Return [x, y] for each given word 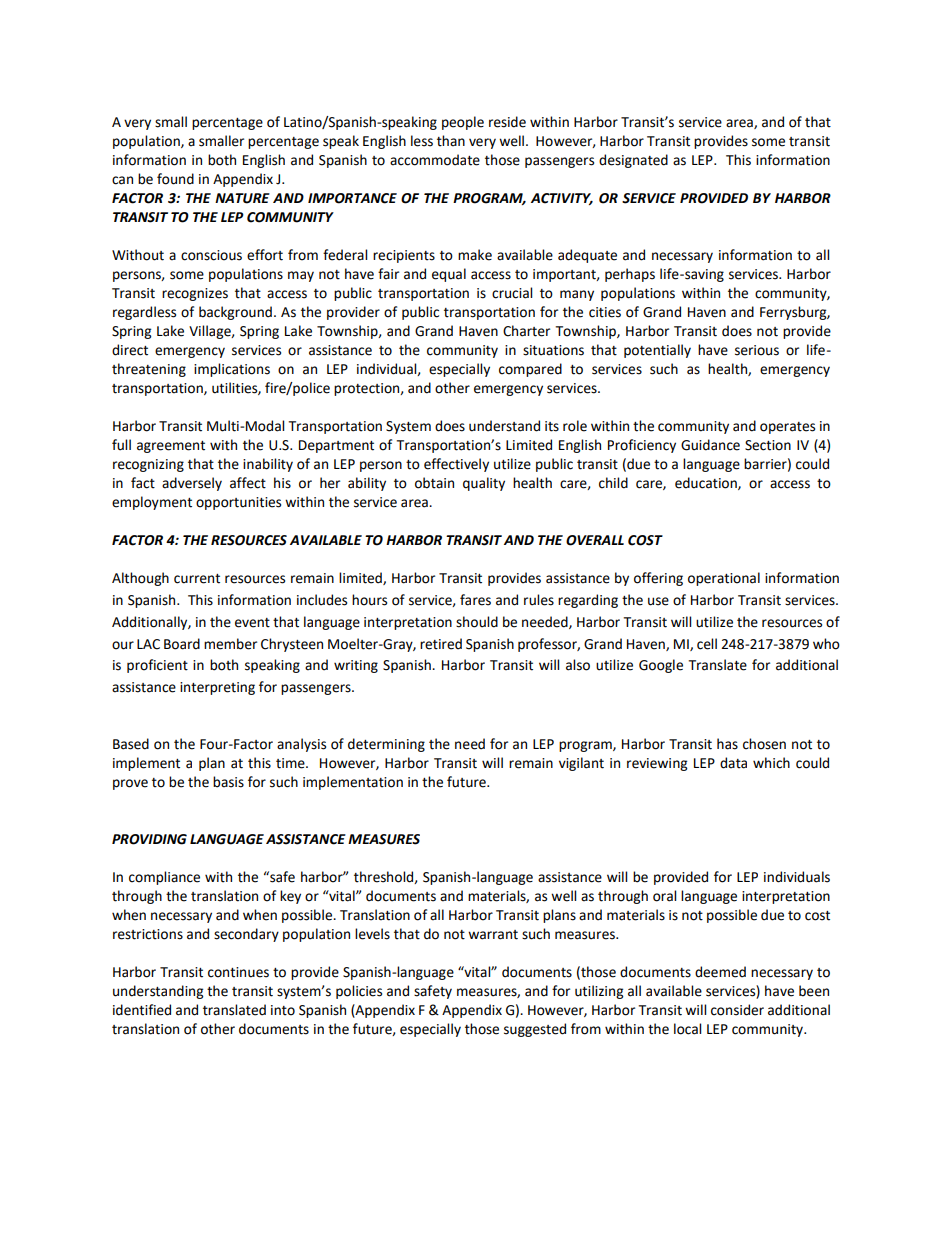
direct [130, 350]
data [733, 763]
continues [238, 972]
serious [757, 350]
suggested [535, 1030]
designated [633, 161]
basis [228, 782]
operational [724, 579]
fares [475, 600]
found [175, 179]
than [451, 141]
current [197, 579]
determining [386, 745]
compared [530, 370]
